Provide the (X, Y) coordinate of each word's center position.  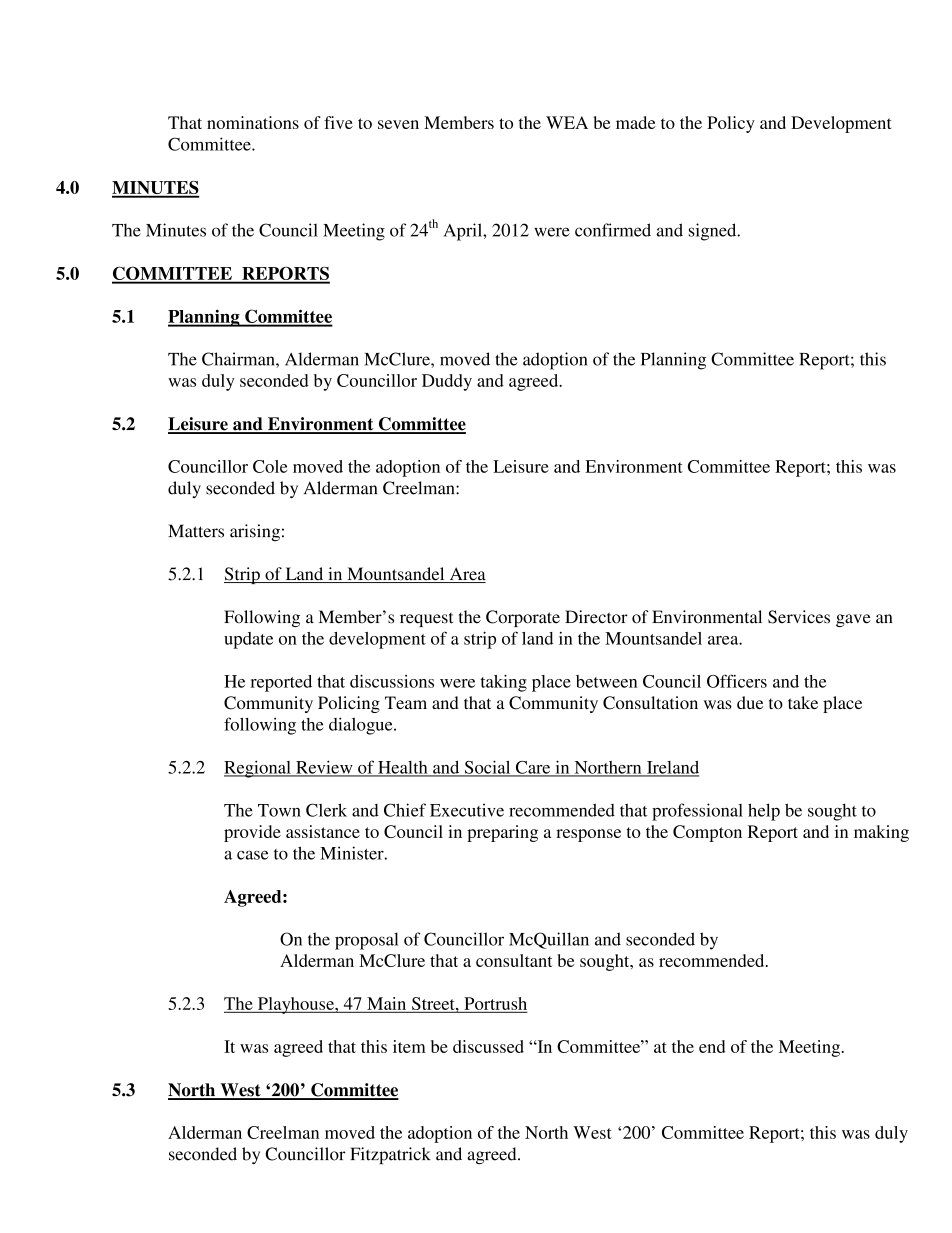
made (636, 122)
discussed (488, 1046)
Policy (731, 124)
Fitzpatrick (390, 1155)
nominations (253, 122)
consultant (514, 960)
